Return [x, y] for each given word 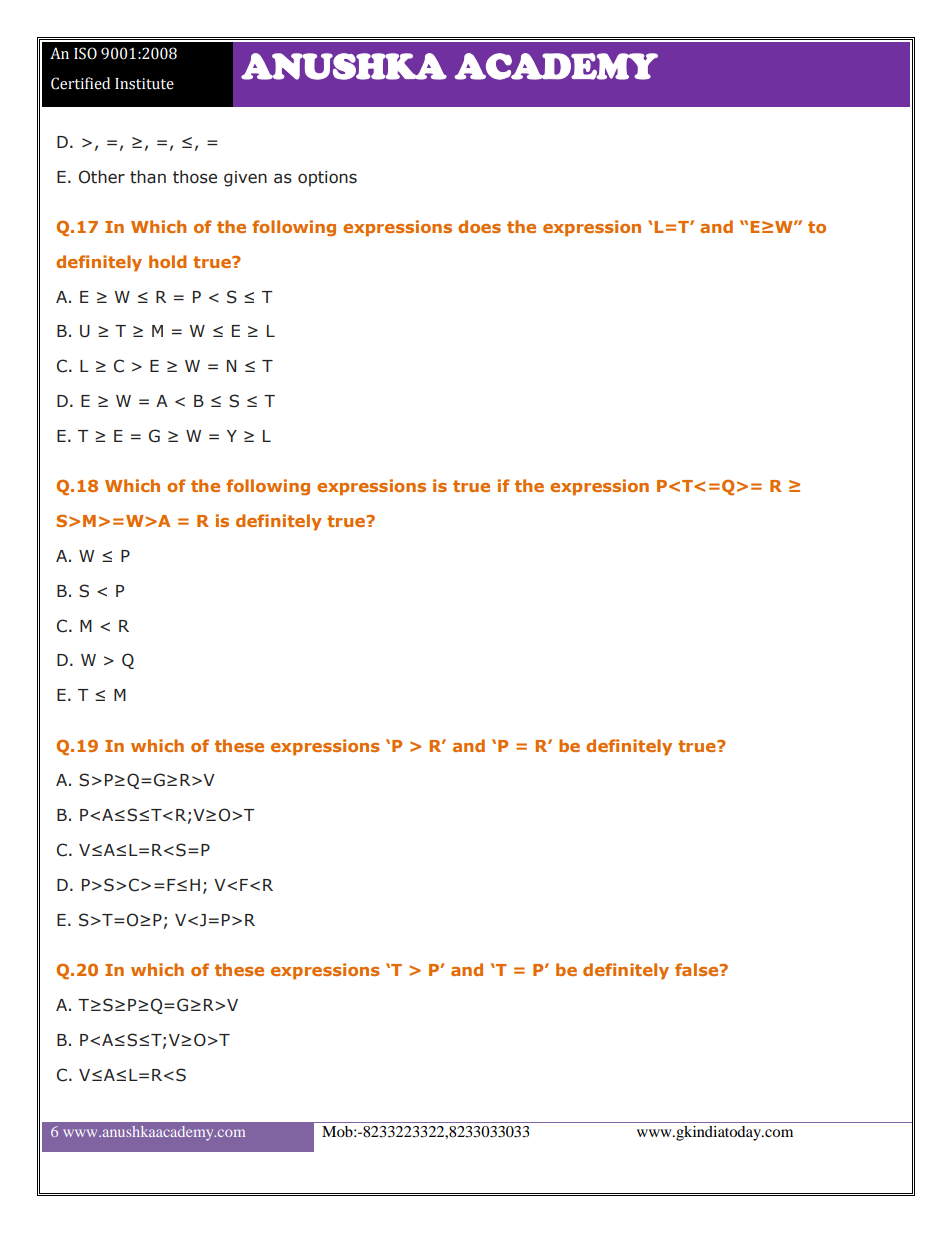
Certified [80, 83]
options [327, 179]
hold [167, 261]
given [245, 179]
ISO [85, 53]
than [148, 177]
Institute [144, 84]
